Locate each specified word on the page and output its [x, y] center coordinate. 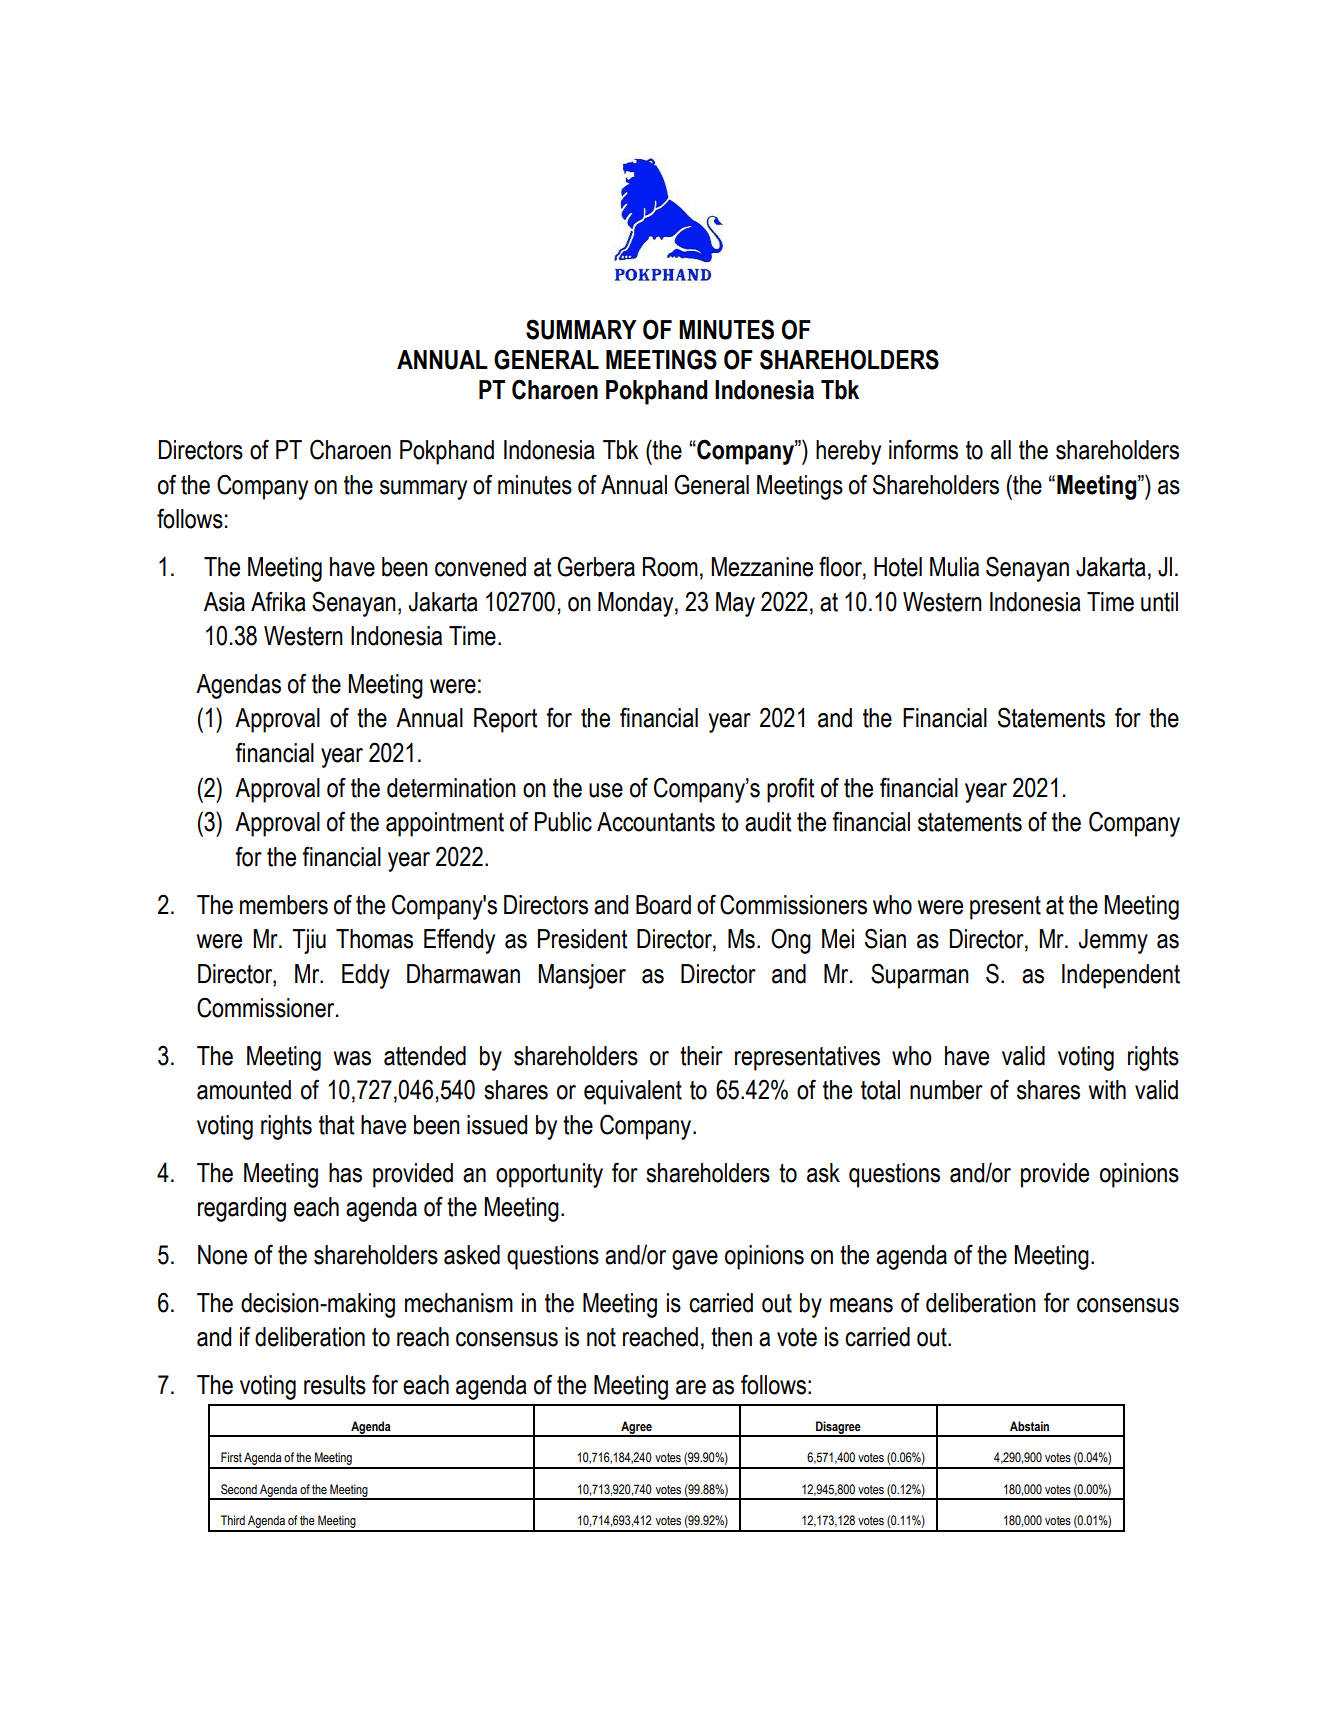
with [1107, 1090]
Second [239, 1489]
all [1001, 450]
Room [670, 567]
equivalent [633, 1092]
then [731, 1337]
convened [480, 567]
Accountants [656, 822]
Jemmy [1113, 941]
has [345, 1173]
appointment [445, 824]
